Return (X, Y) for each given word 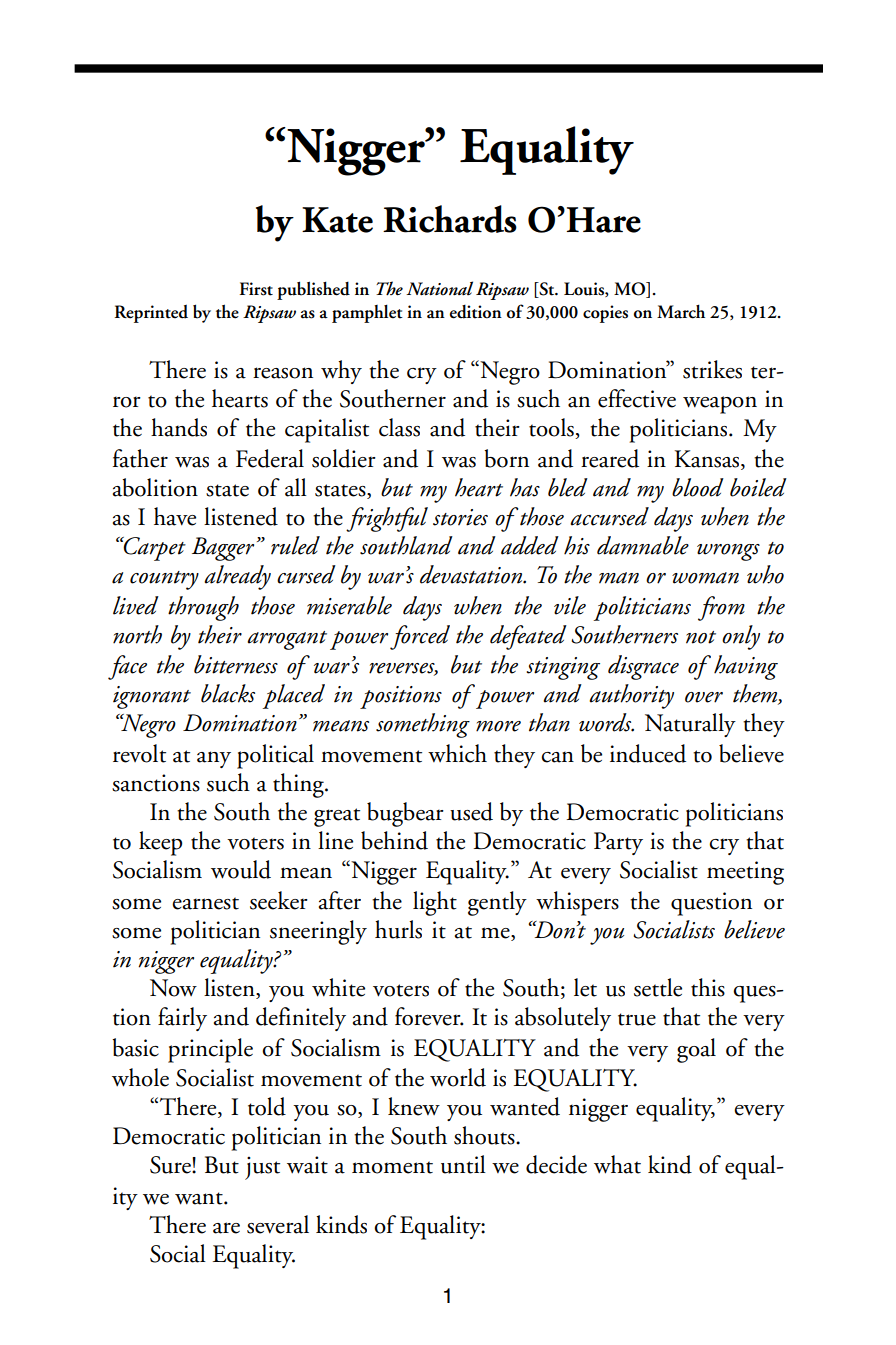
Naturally (690, 725)
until (463, 1164)
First (256, 289)
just (262, 1168)
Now (173, 988)
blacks (228, 693)
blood (698, 487)
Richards (450, 219)
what (617, 1164)
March (681, 311)
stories (460, 517)
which (457, 753)
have (175, 516)
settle (658, 987)
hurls (398, 929)
